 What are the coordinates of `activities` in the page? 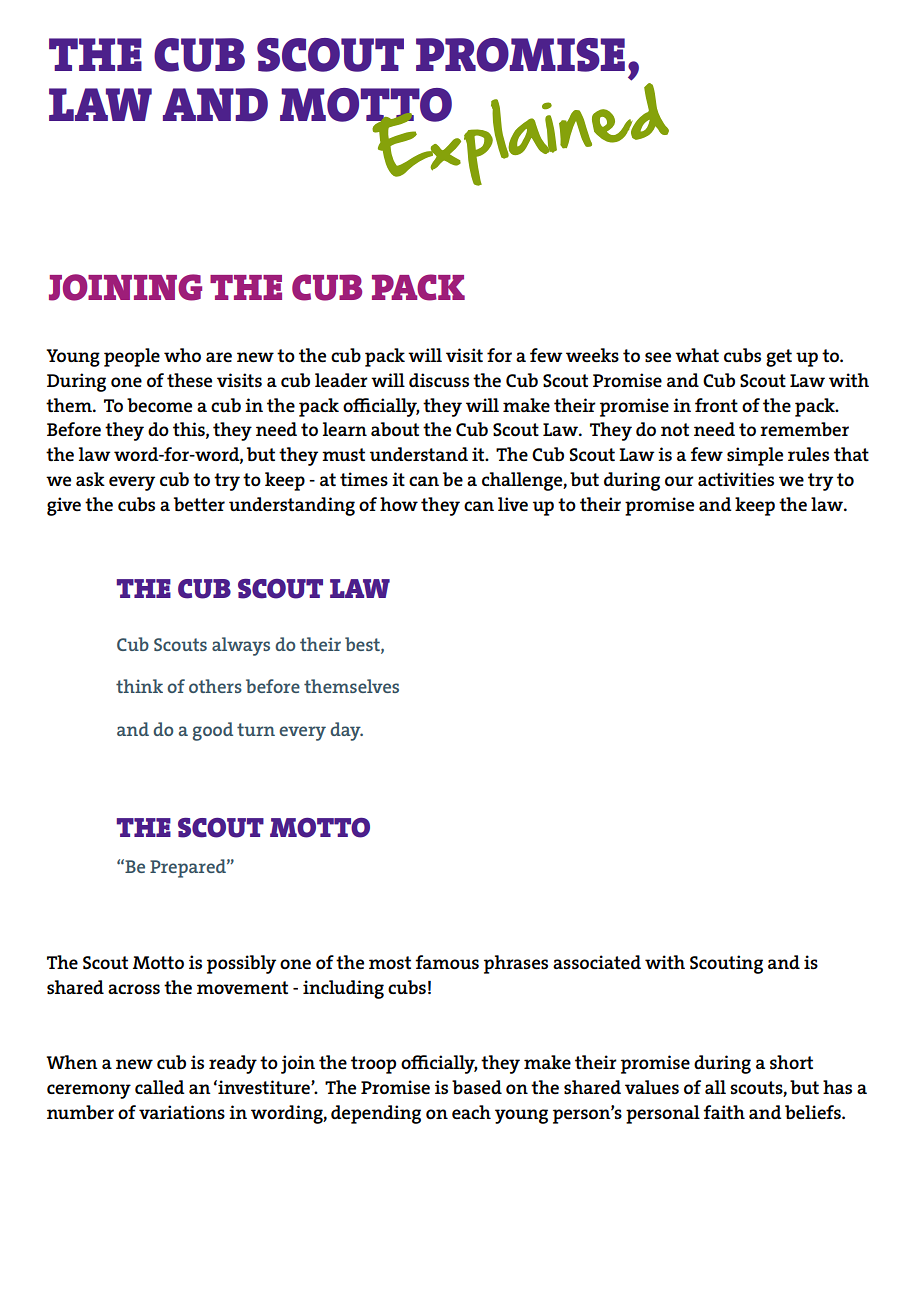 It's located at (736, 479).
